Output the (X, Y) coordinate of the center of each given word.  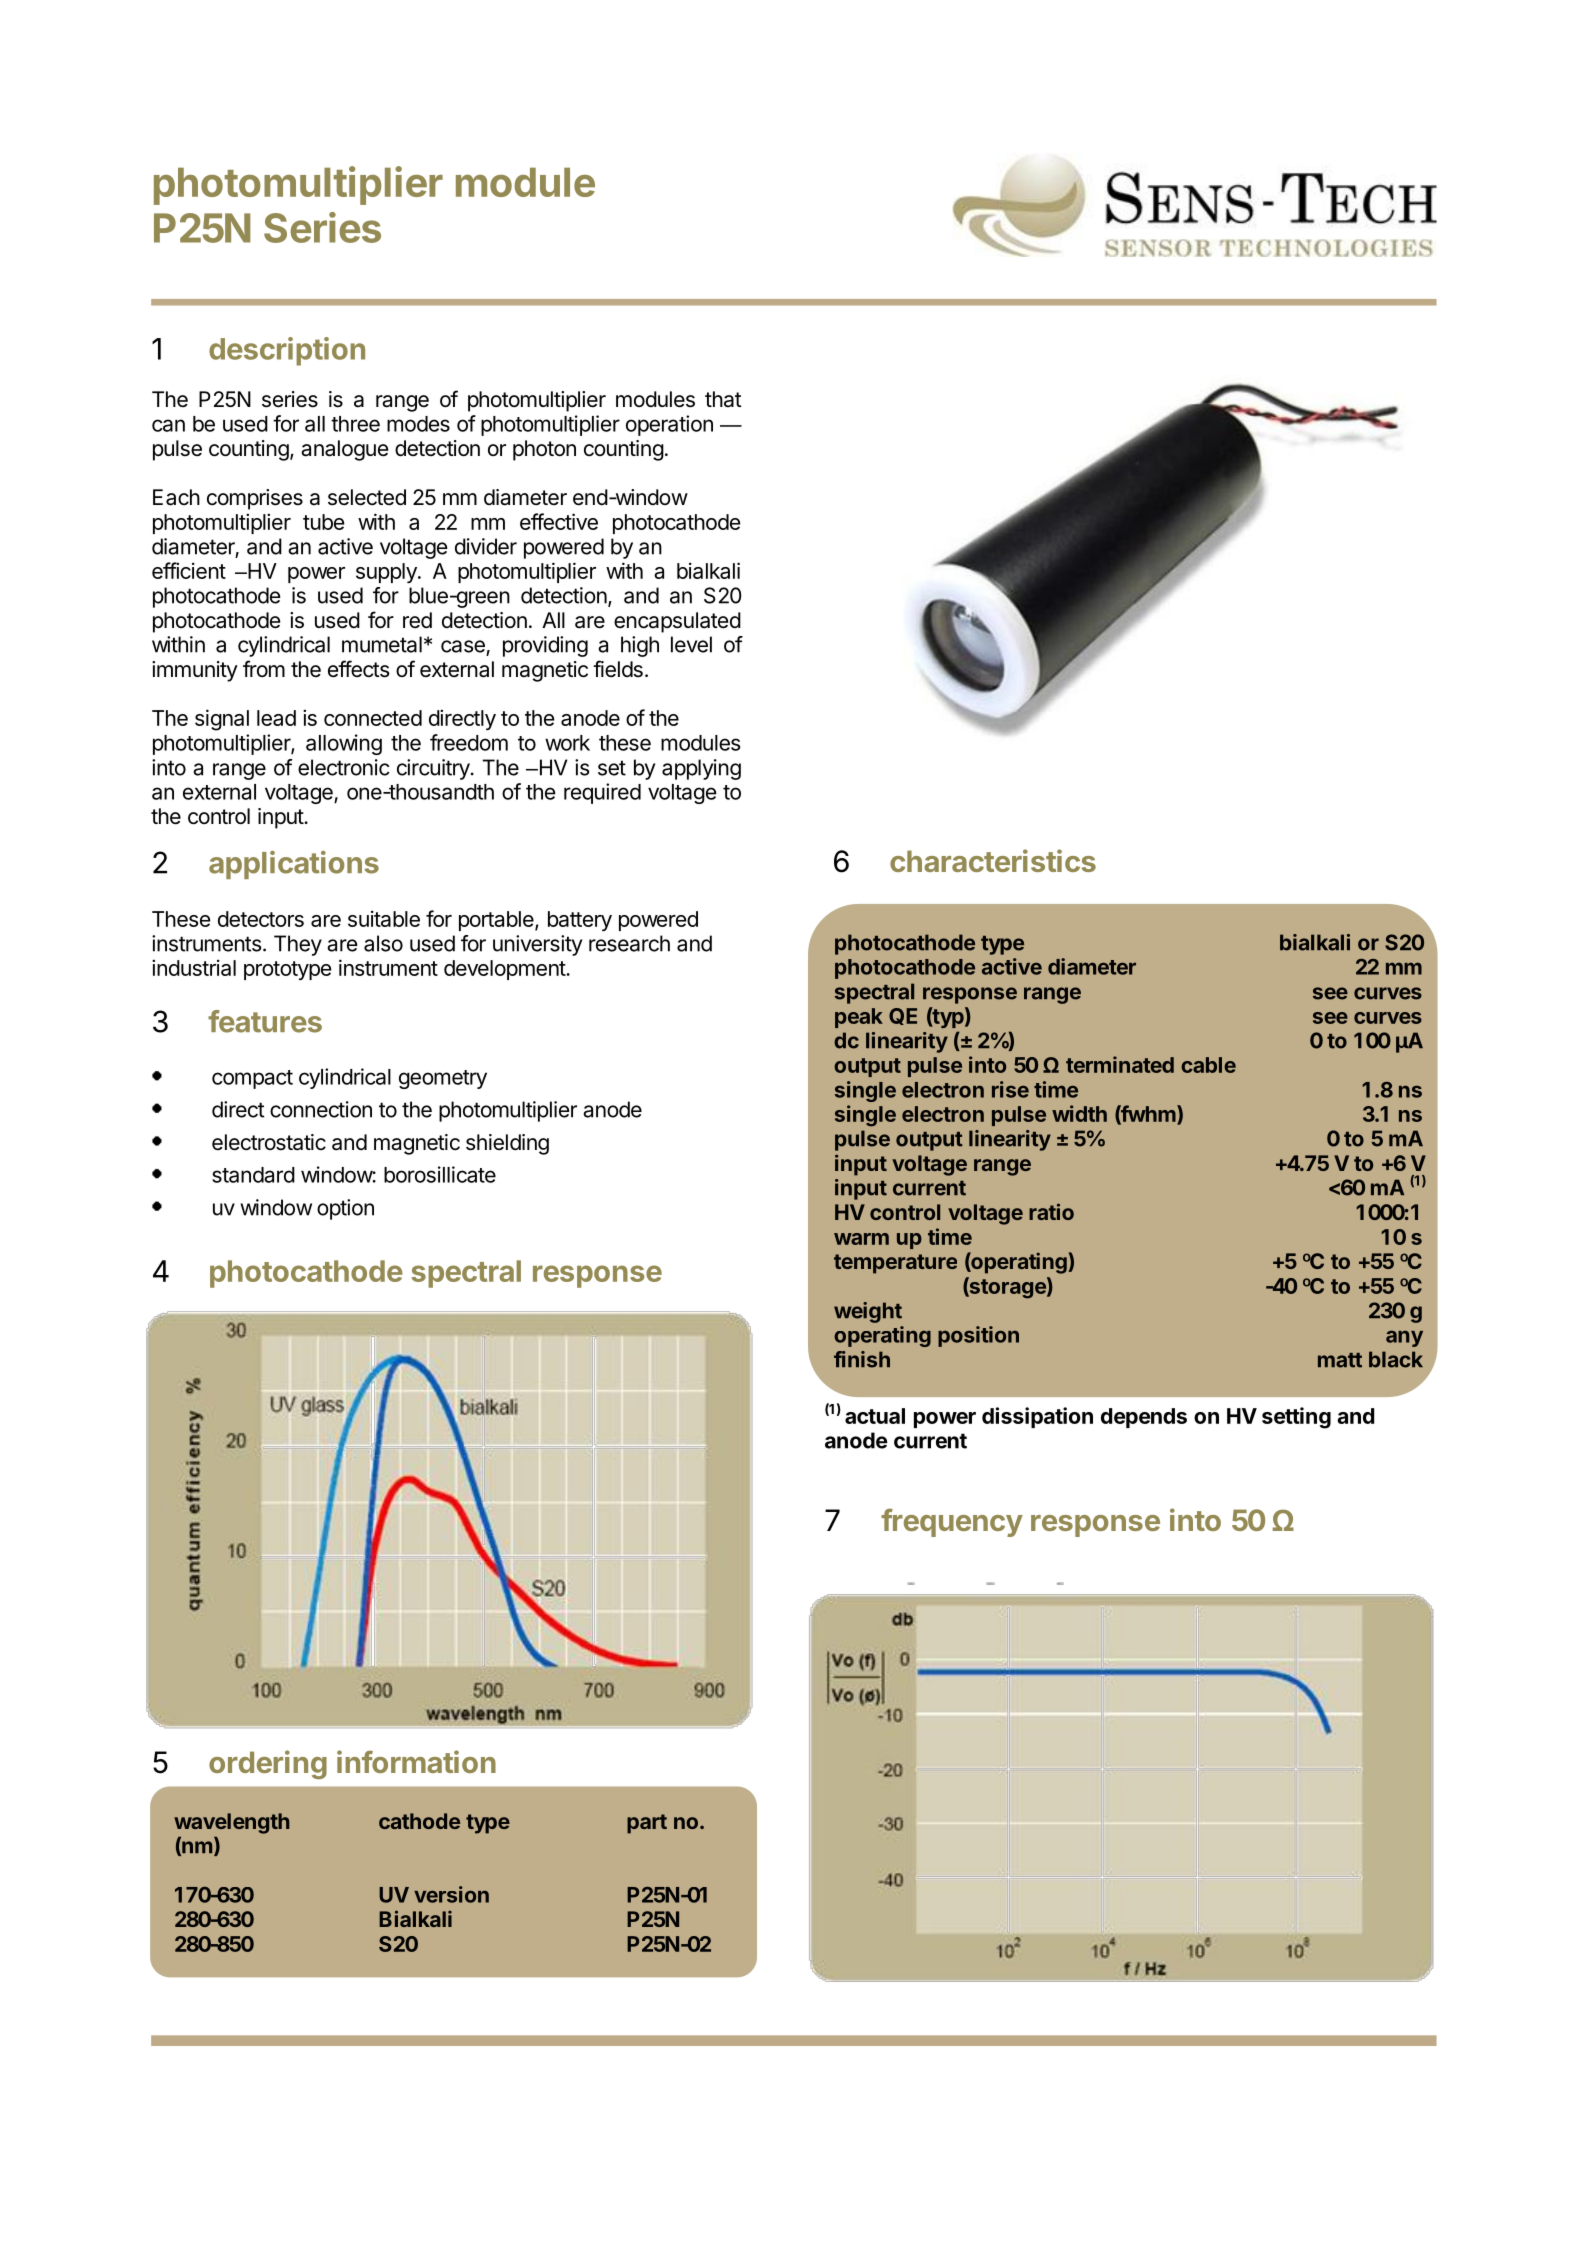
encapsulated (677, 622)
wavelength (231, 1823)
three (355, 424)
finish (862, 1359)
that (723, 399)
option (345, 1209)
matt (1340, 1360)
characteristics (993, 860)
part (647, 1824)
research (629, 943)
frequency (952, 1522)
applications (294, 865)
